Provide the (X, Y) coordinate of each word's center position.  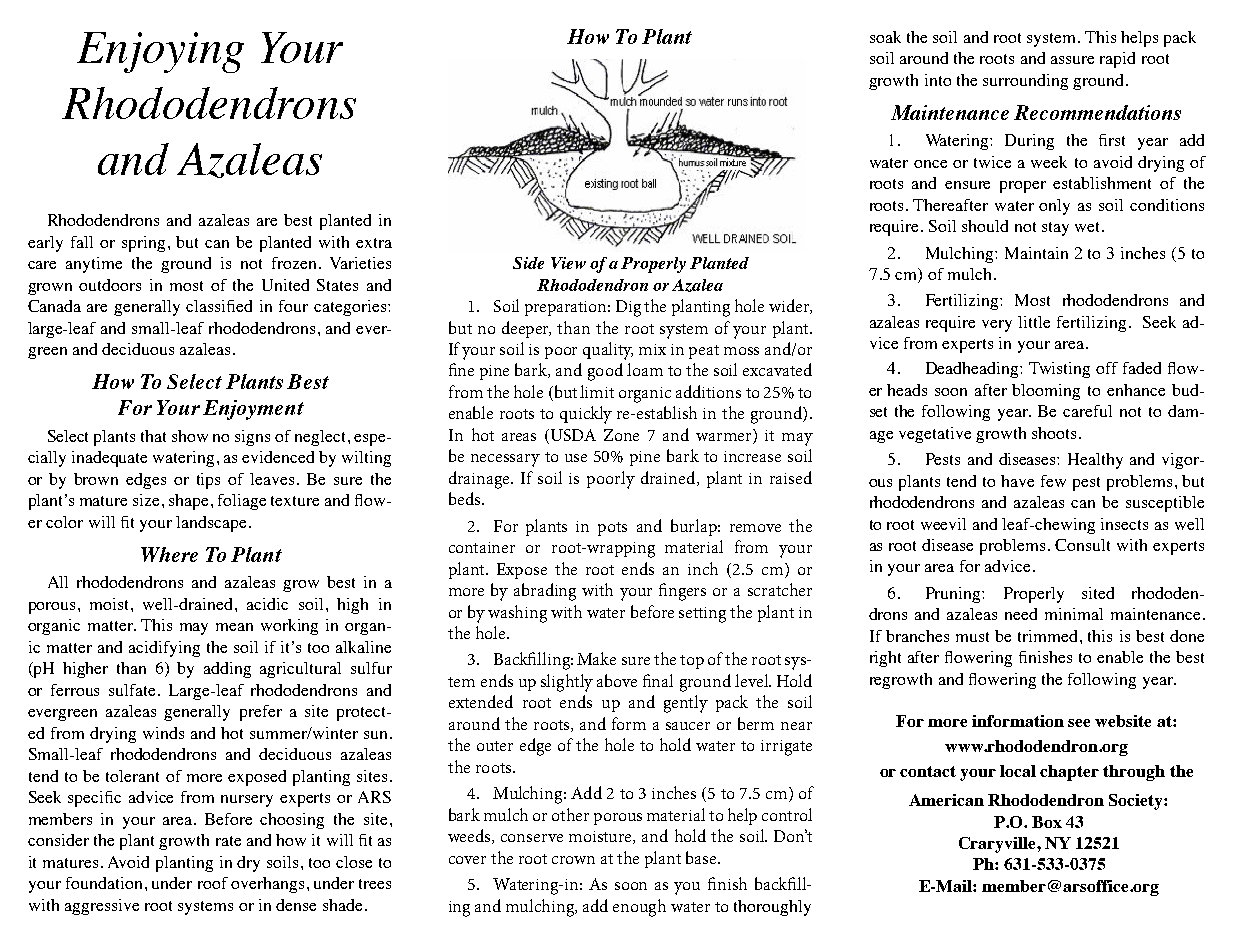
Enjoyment (253, 410)
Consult (1082, 545)
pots (612, 529)
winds (163, 733)
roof (213, 883)
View (568, 263)
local (1018, 771)
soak (885, 37)
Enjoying (160, 52)
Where (169, 554)
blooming (1046, 392)
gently (686, 704)
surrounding (1025, 82)
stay (1055, 229)
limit (597, 391)
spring (143, 244)
